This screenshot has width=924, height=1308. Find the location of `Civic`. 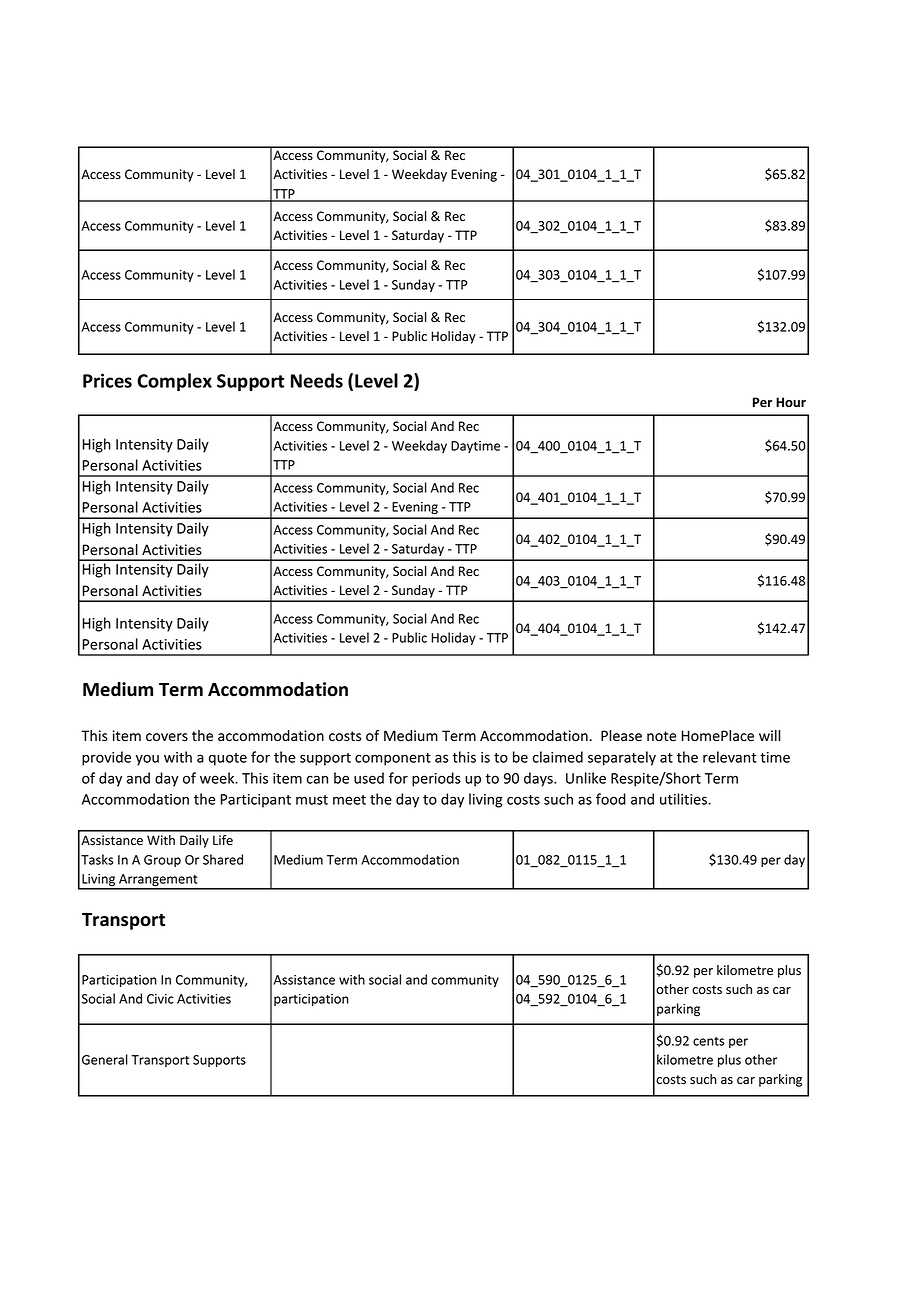

Civic is located at coordinates (160, 999).
